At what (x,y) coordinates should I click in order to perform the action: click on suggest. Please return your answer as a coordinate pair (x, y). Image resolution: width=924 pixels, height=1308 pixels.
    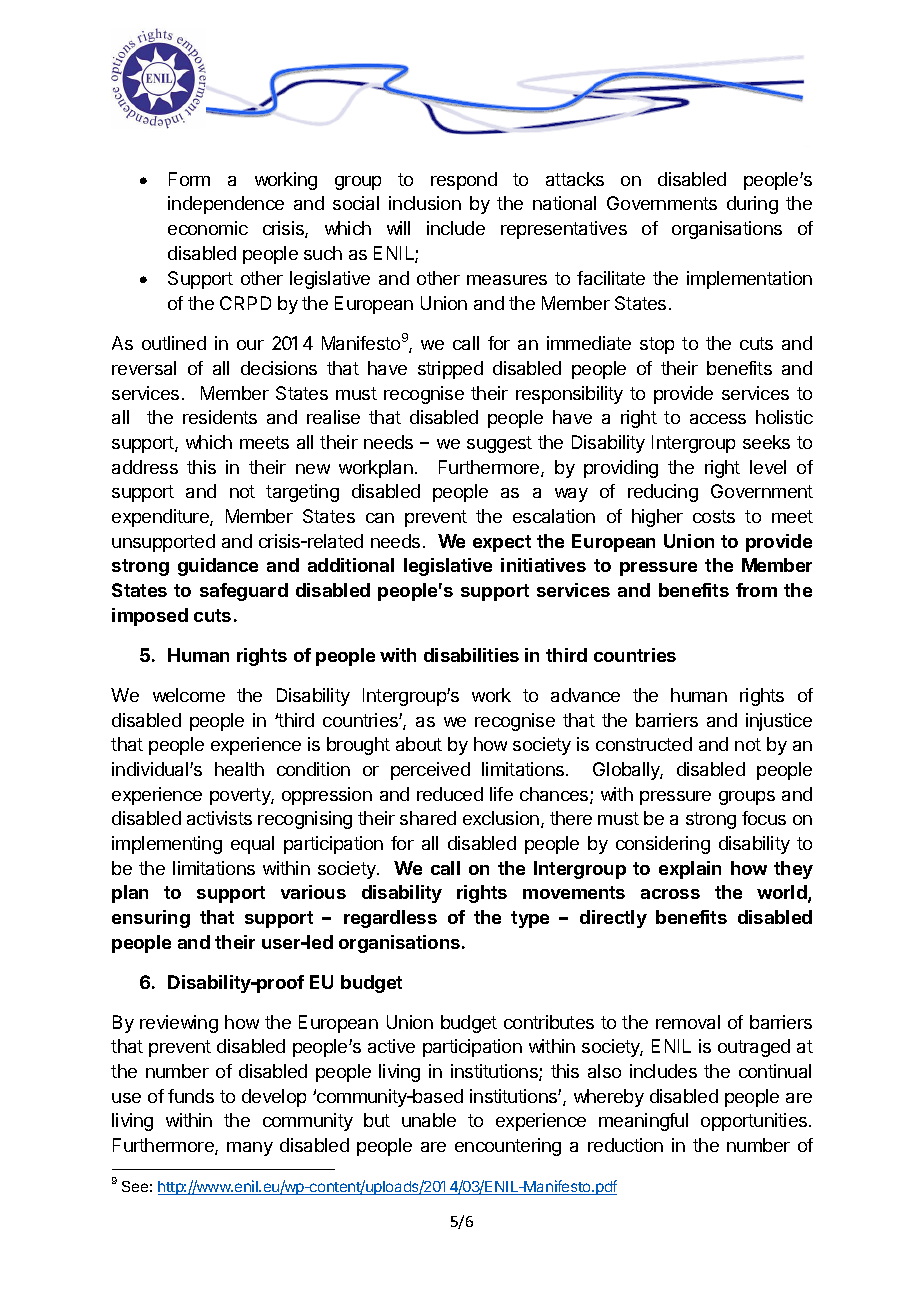
    Looking at the image, I should click on (499, 444).
